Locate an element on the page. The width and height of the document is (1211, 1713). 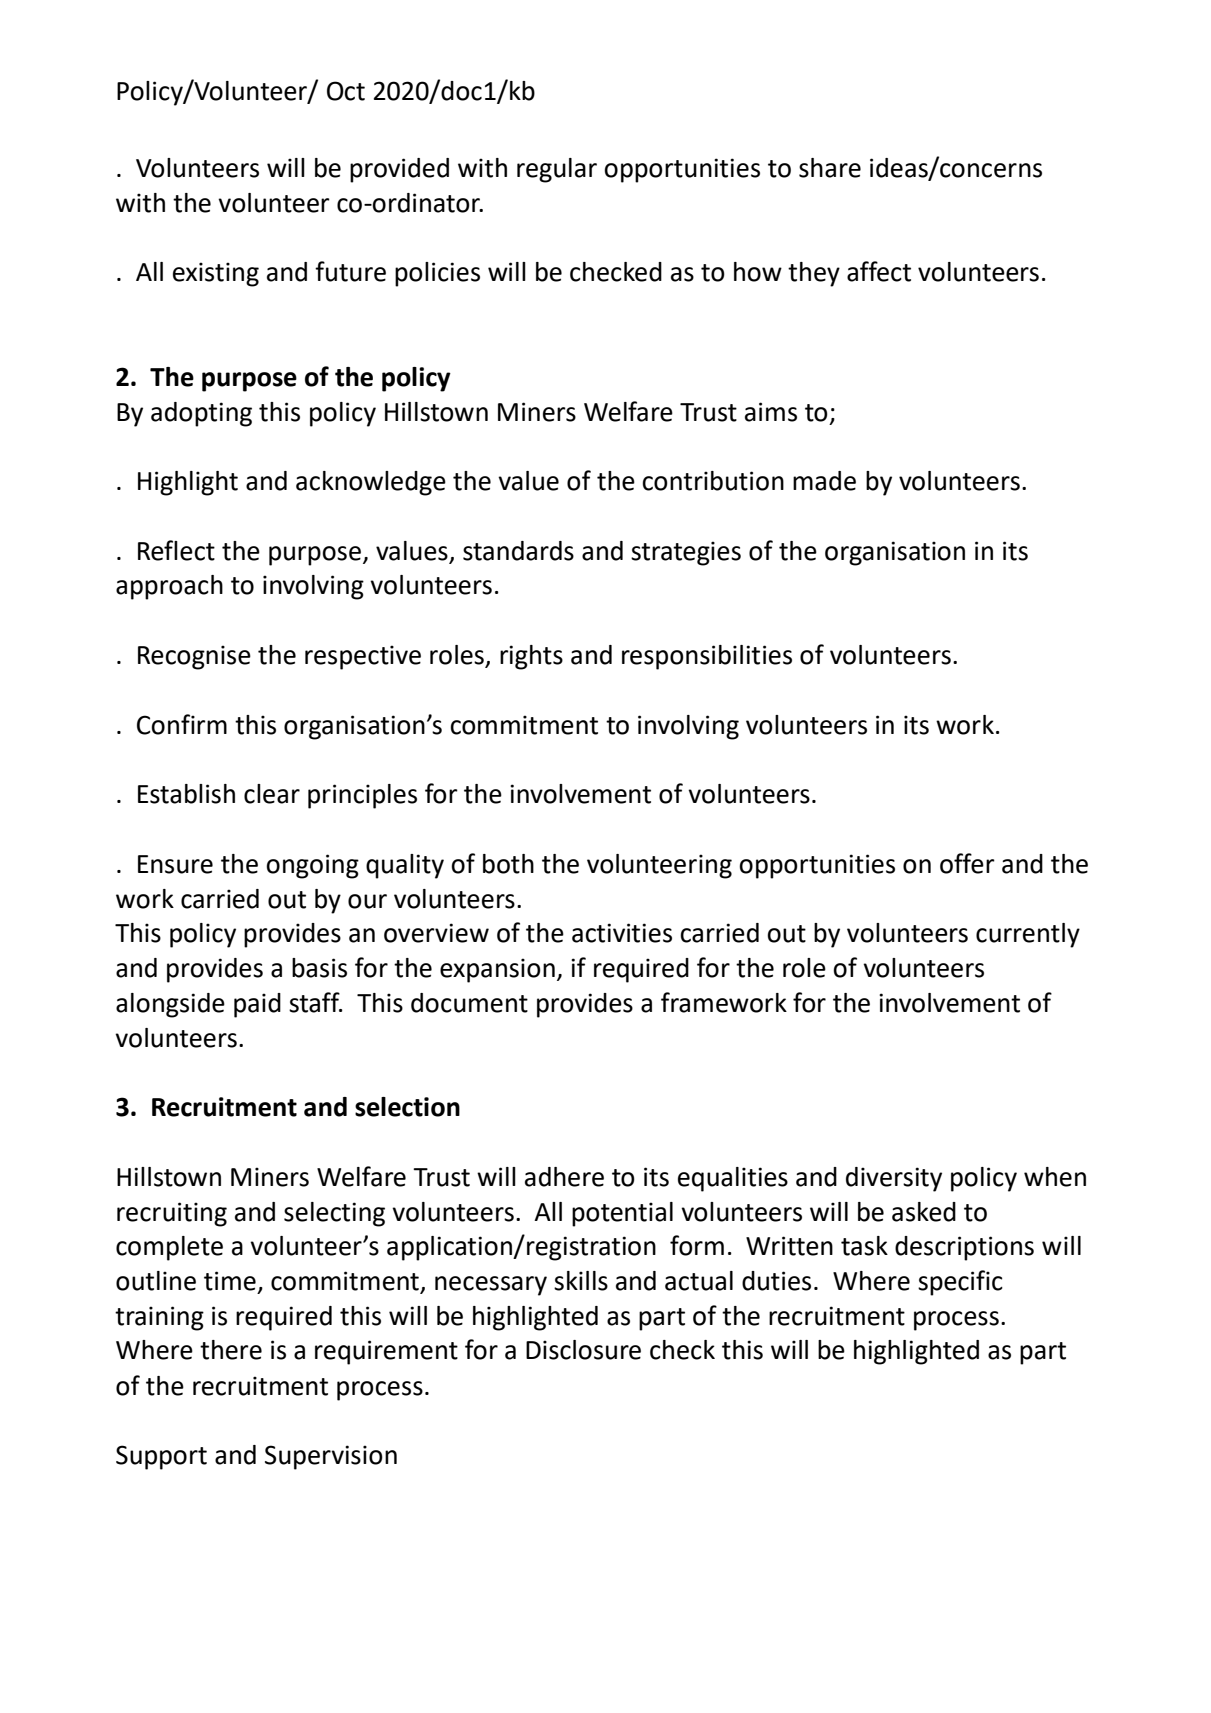
Supervision is located at coordinates (331, 1457).
